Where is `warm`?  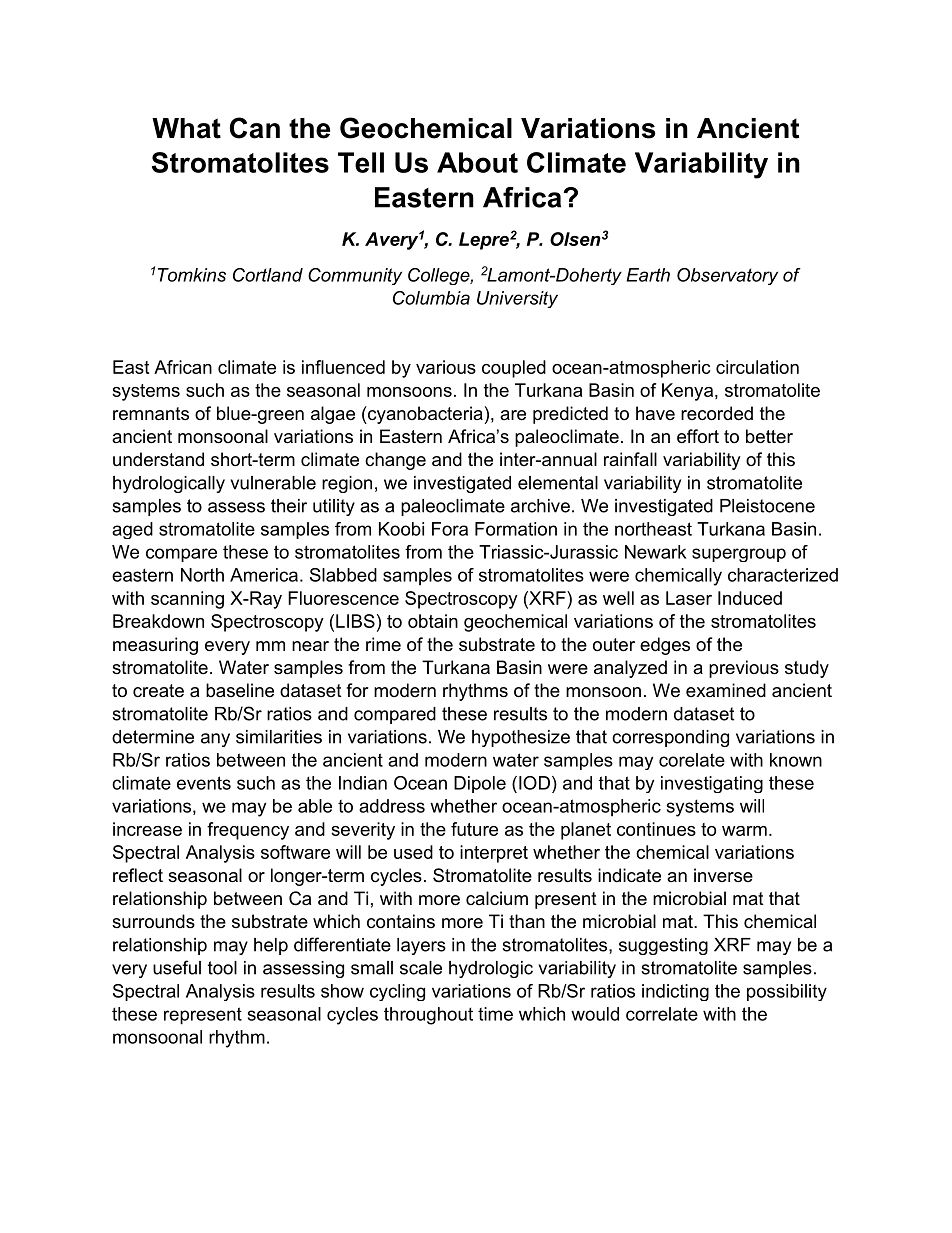 warm is located at coordinates (744, 831).
